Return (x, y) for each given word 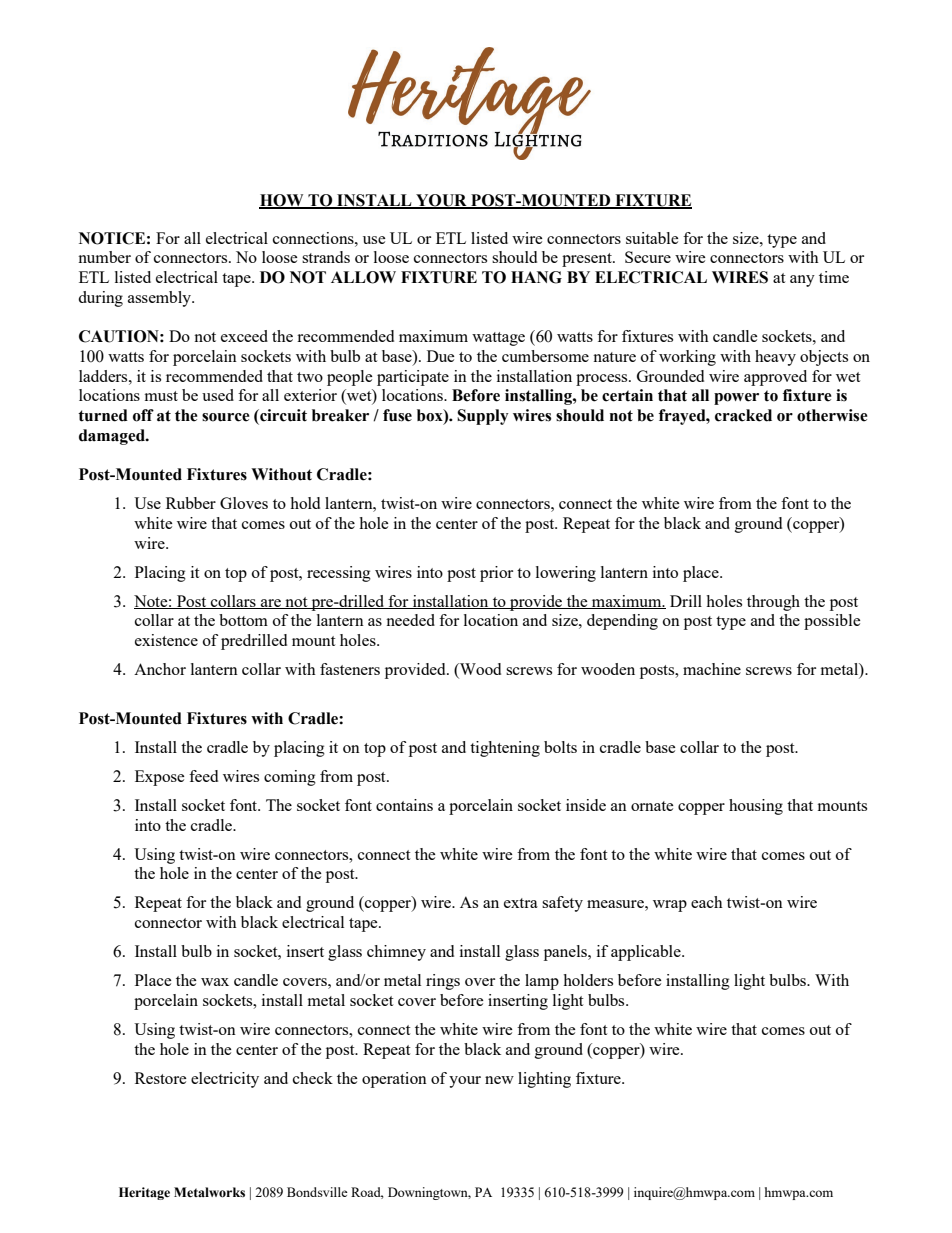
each (707, 902)
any (802, 281)
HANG (536, 277)
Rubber (191, 503)
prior (496, 574)
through (773, 603)
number (104, 257)
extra (521, 903)
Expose (160, 778)
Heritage (144, 1193)
